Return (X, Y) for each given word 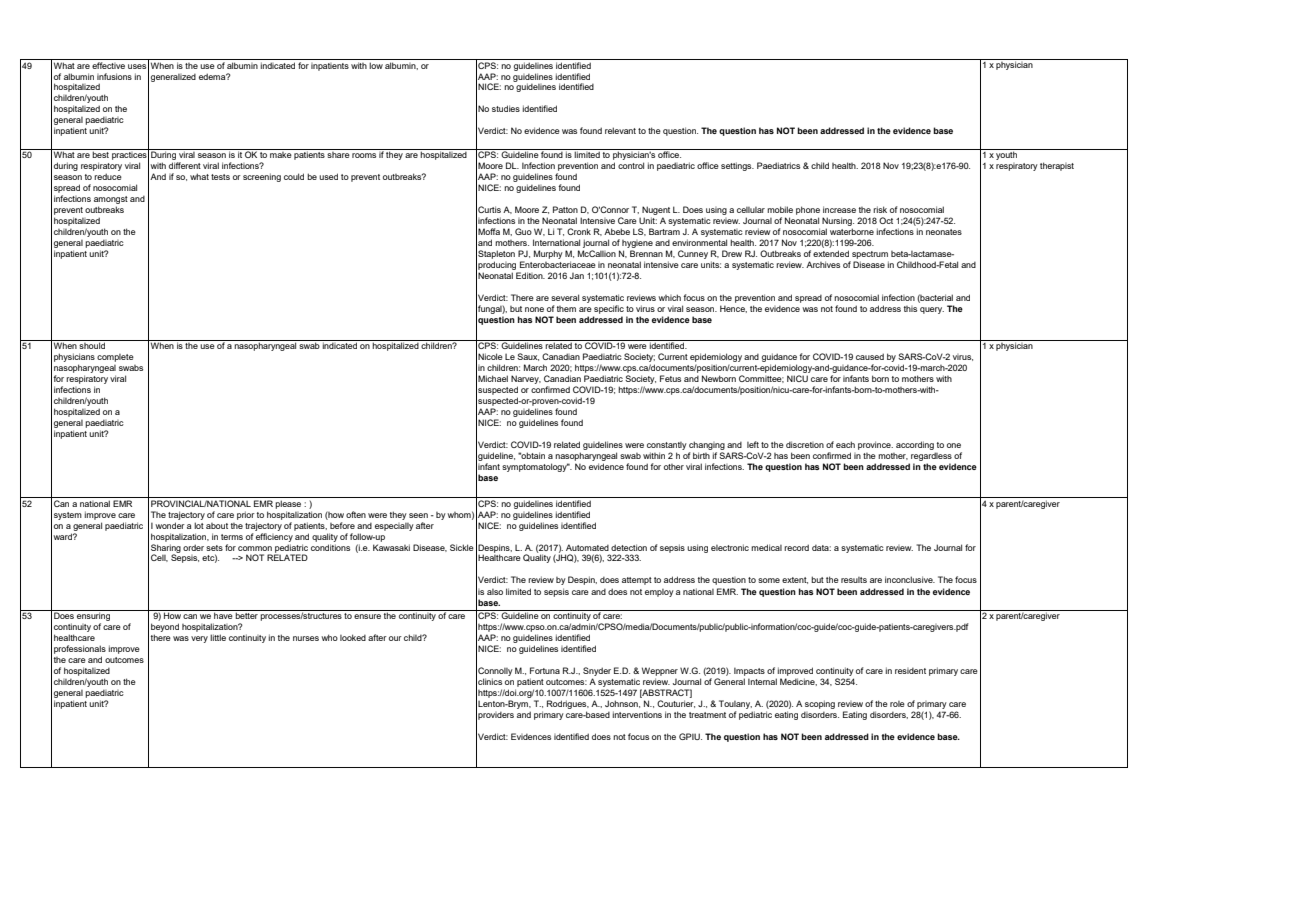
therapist (1057, 166)
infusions (114, 76)
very (199, 639)
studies (506, 108)
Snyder (597, 671)
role (897, 704)
